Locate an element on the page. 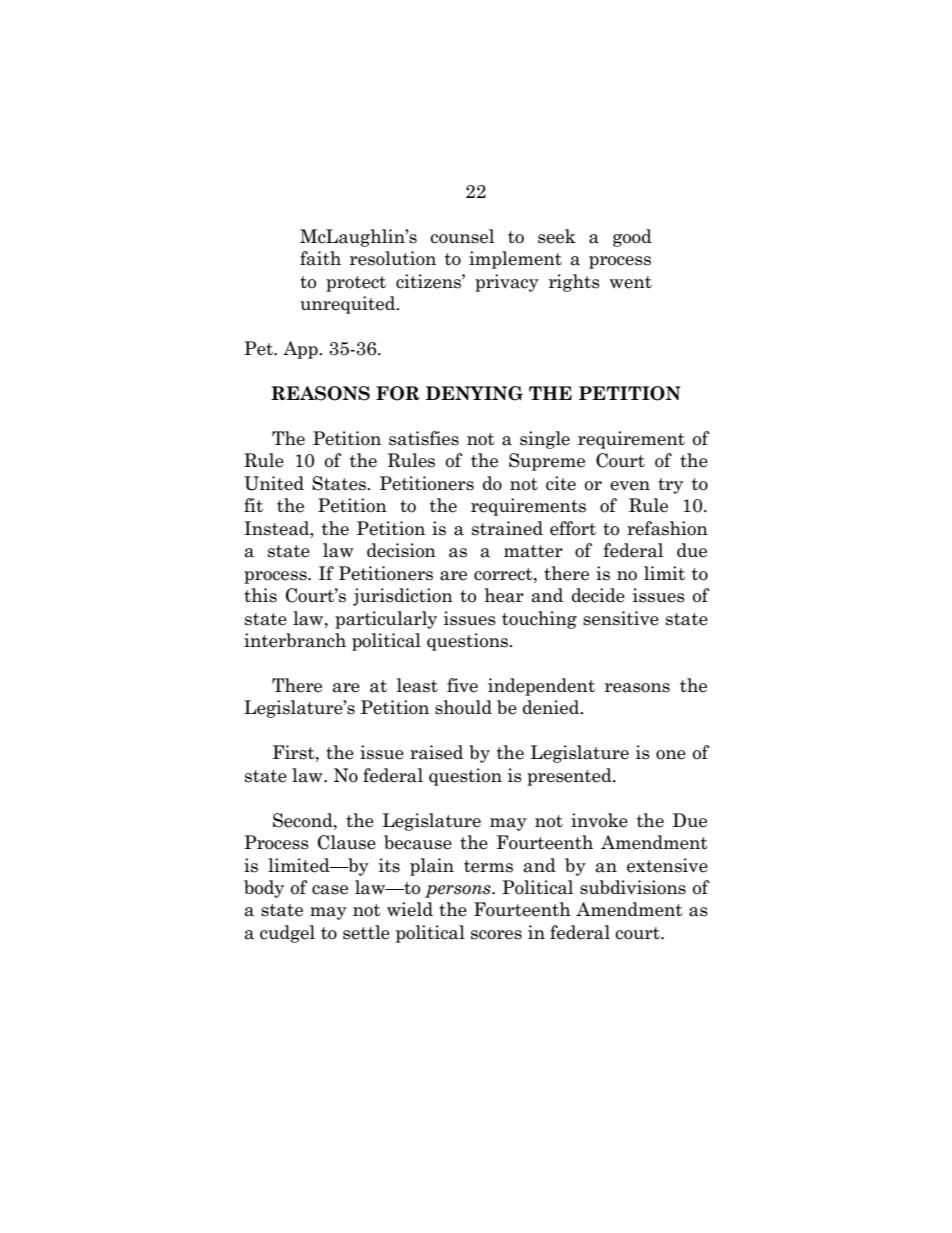 Image resolution: width=952 pixels, height=1233 pixels. good is located at coordinates (632, 238).
